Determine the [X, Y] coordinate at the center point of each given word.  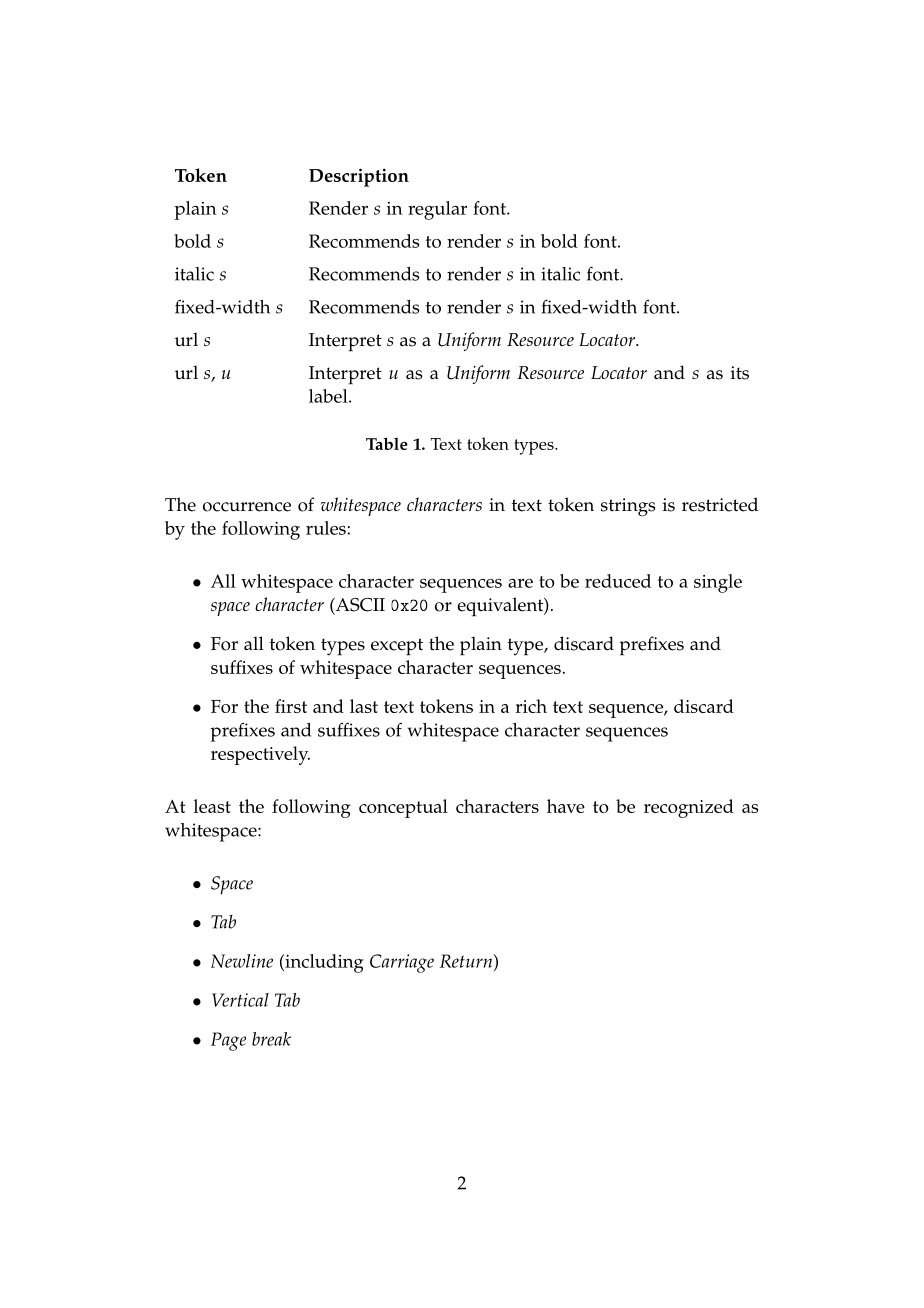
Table [387, 443]
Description [359, 177]
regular [437, 210]
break [271, 1039]
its [740, 373]
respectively [260, 755]
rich [531, 706]
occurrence [247, 507]
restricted [720, 504]
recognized [689, 808]
